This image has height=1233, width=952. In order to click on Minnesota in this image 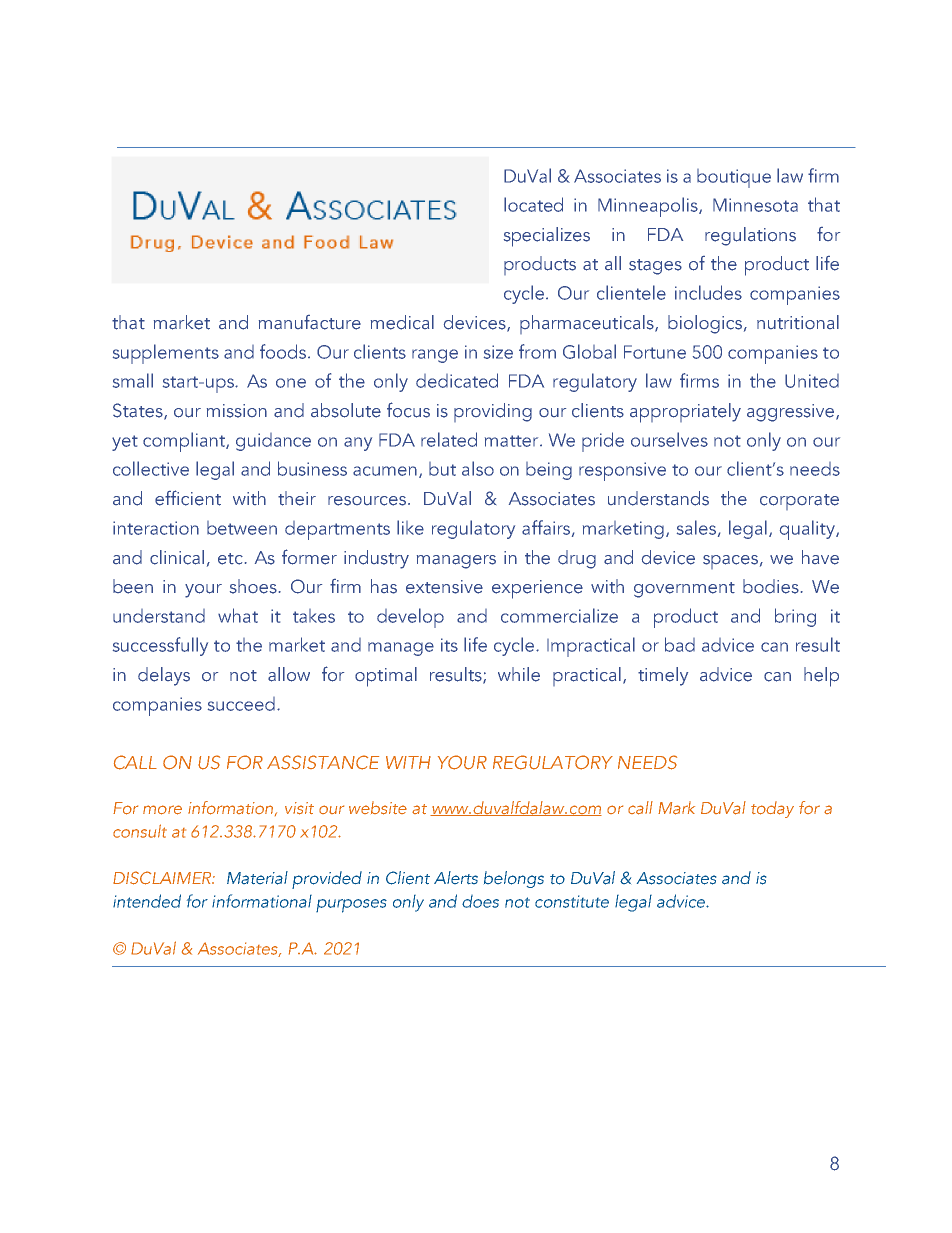, I will do `click(755, 205)`.
